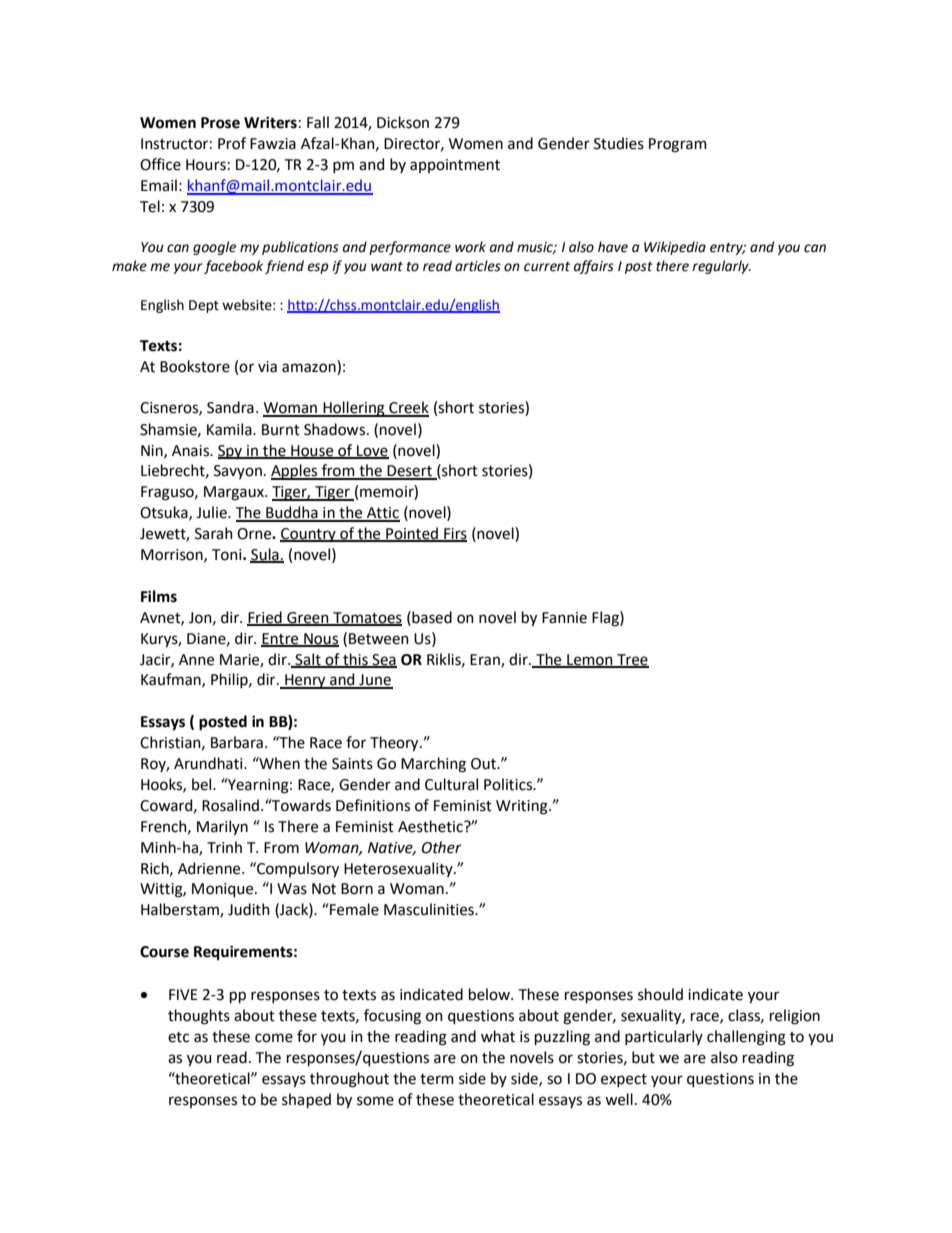 This screenshot has width=952, height=1233. I want to click on Films, so click(159, 596).
